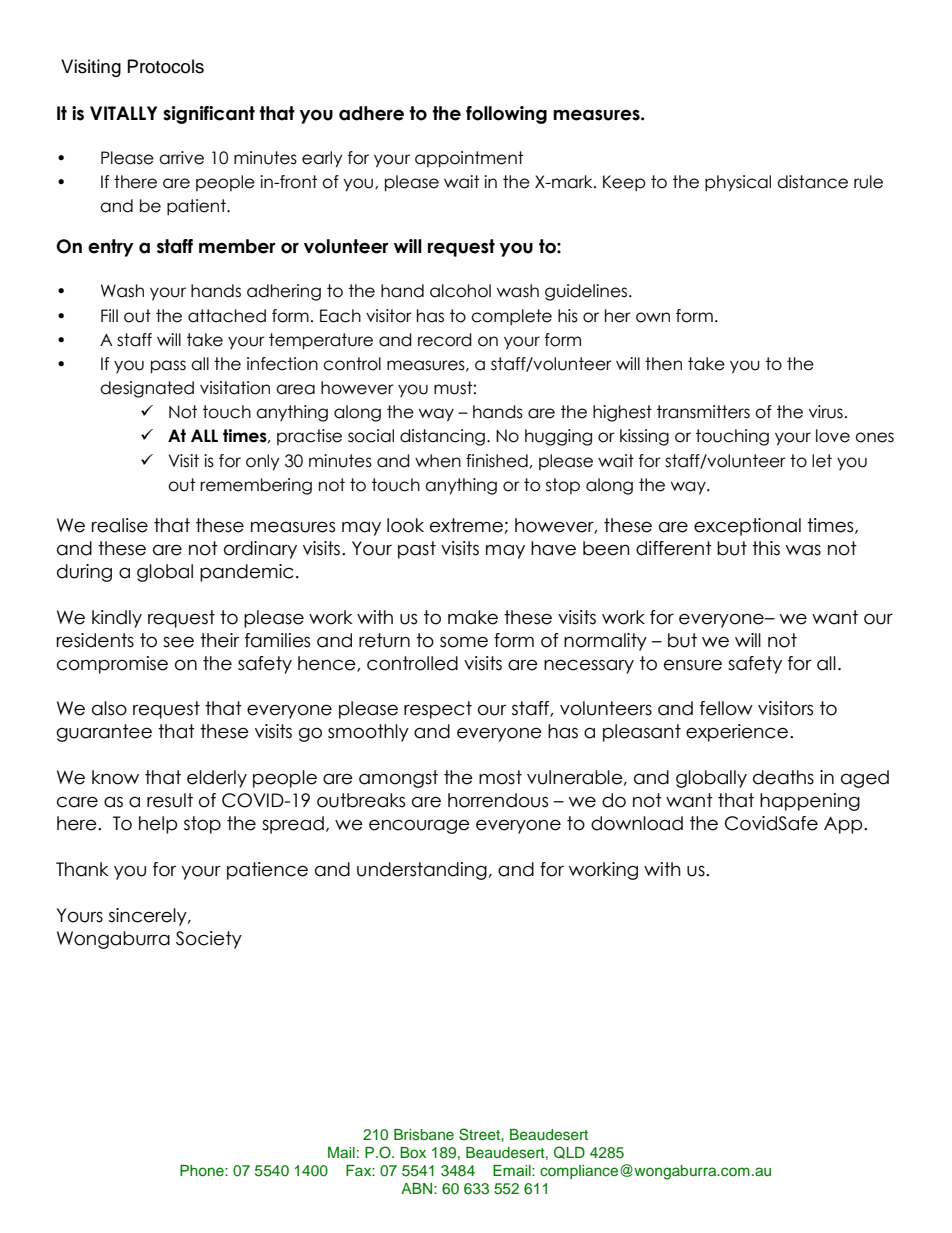 The width and height of the image is (952, 1233). I want to click on result, so click(170, 800).
